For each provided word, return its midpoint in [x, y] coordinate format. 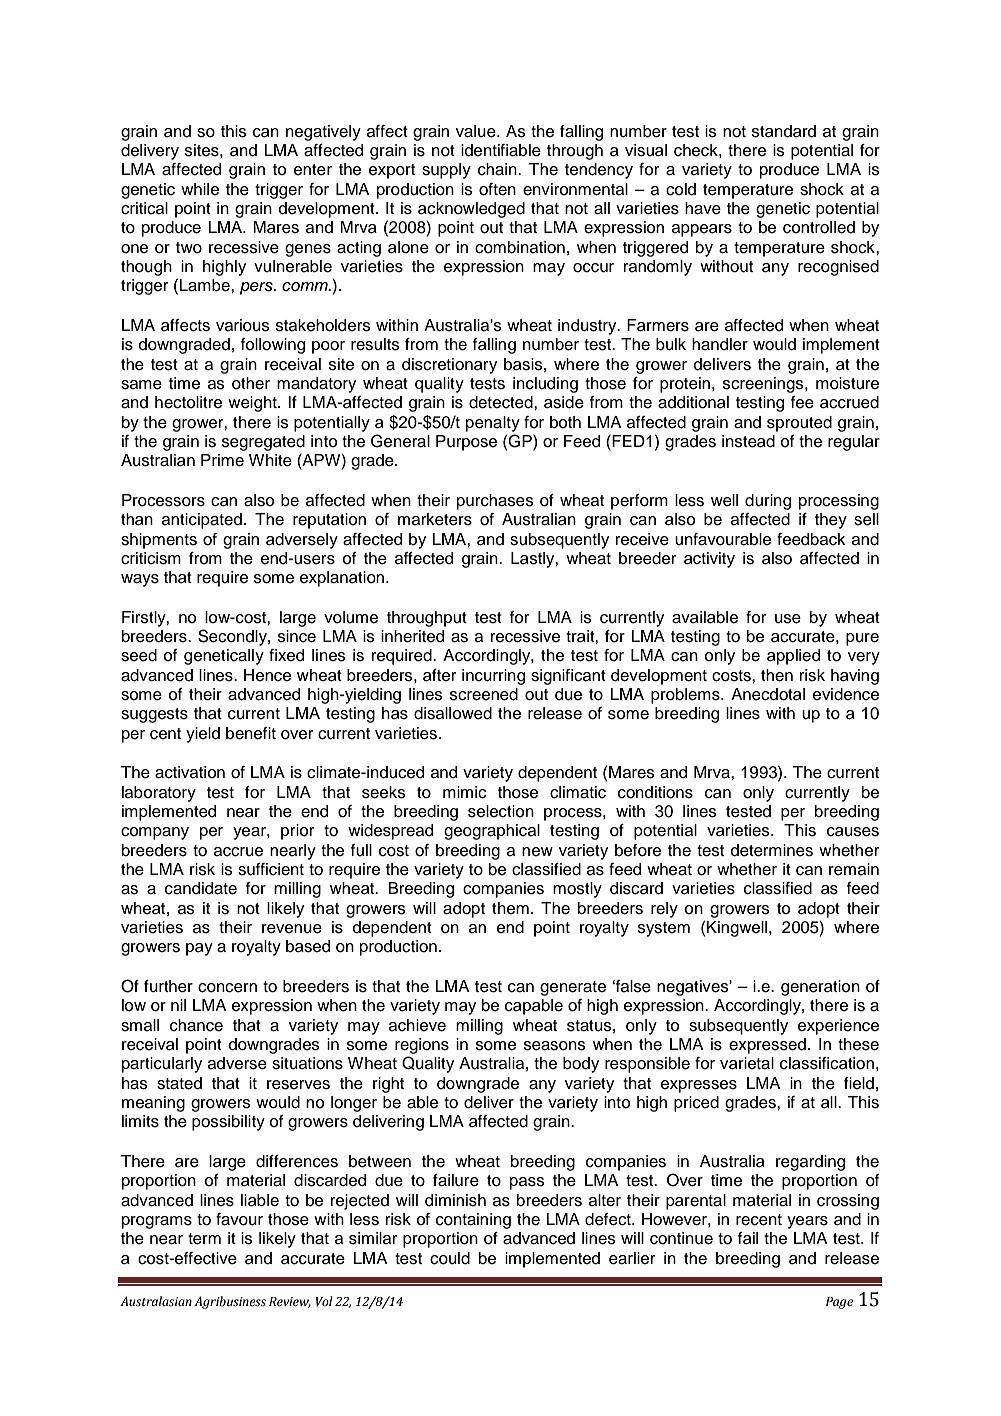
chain [498, 169]
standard [784, 131]
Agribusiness [230, 1302]
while [200, 189]
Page [839, 1303]
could [450, 1258]
